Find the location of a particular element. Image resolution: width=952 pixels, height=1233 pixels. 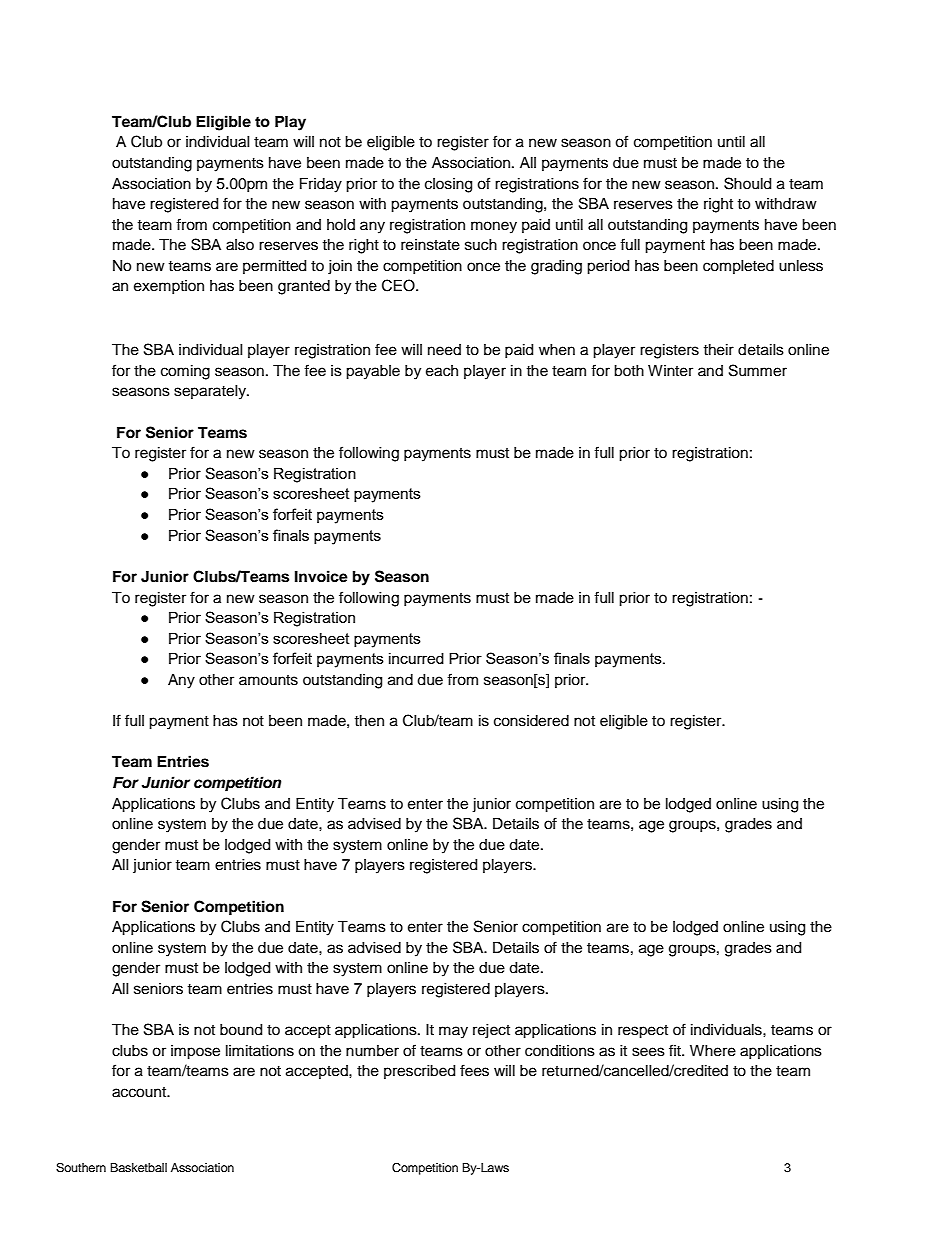

Winter is located at coordinates (670, 371).
